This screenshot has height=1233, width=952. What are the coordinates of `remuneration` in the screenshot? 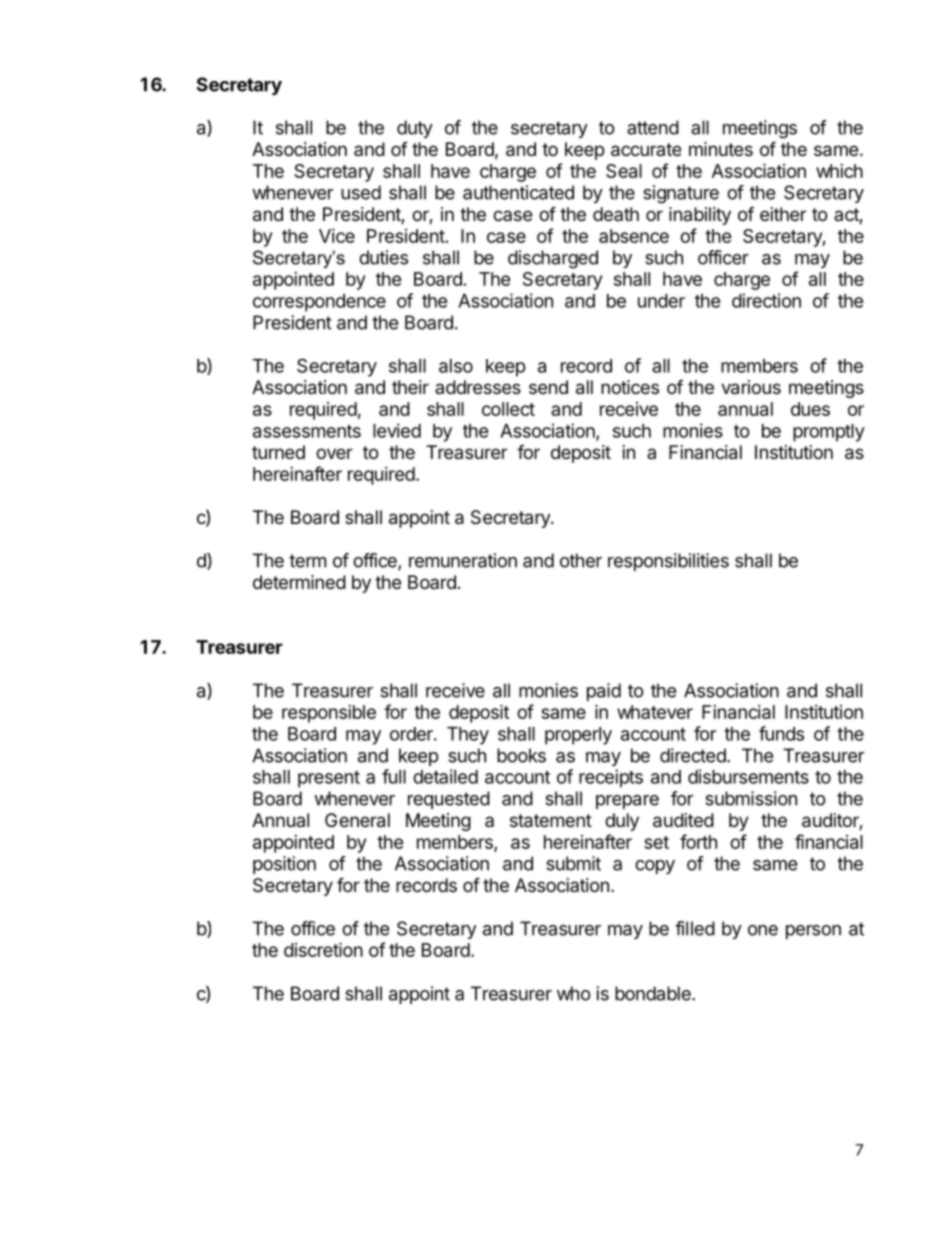 It's located at (463, 560).
